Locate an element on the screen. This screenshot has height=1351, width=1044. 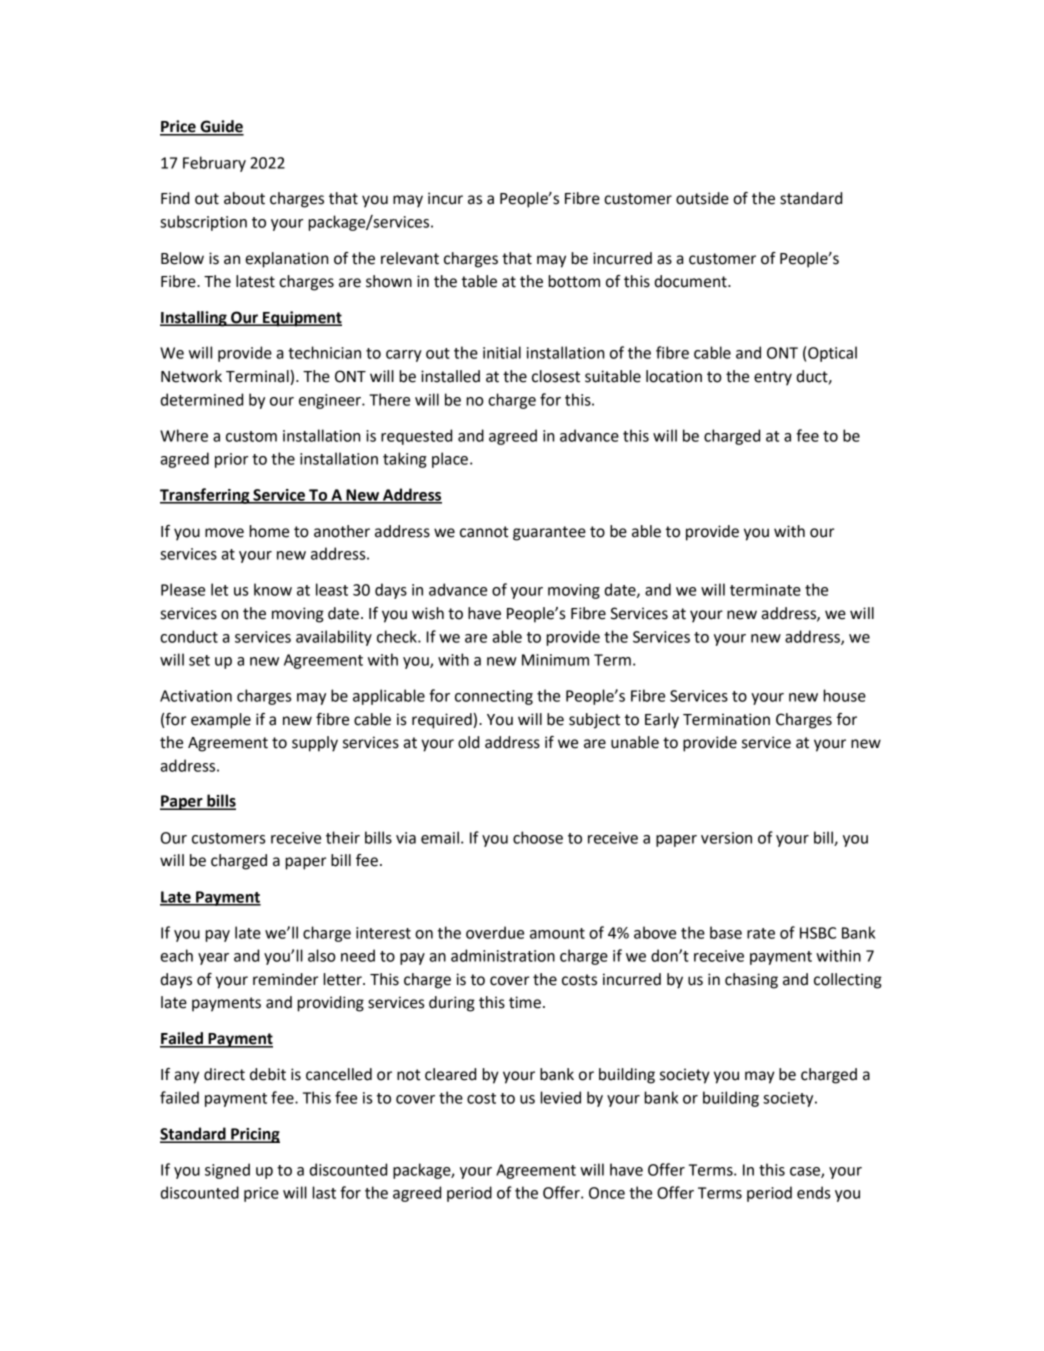
house is located at coordinates (844, 695).
